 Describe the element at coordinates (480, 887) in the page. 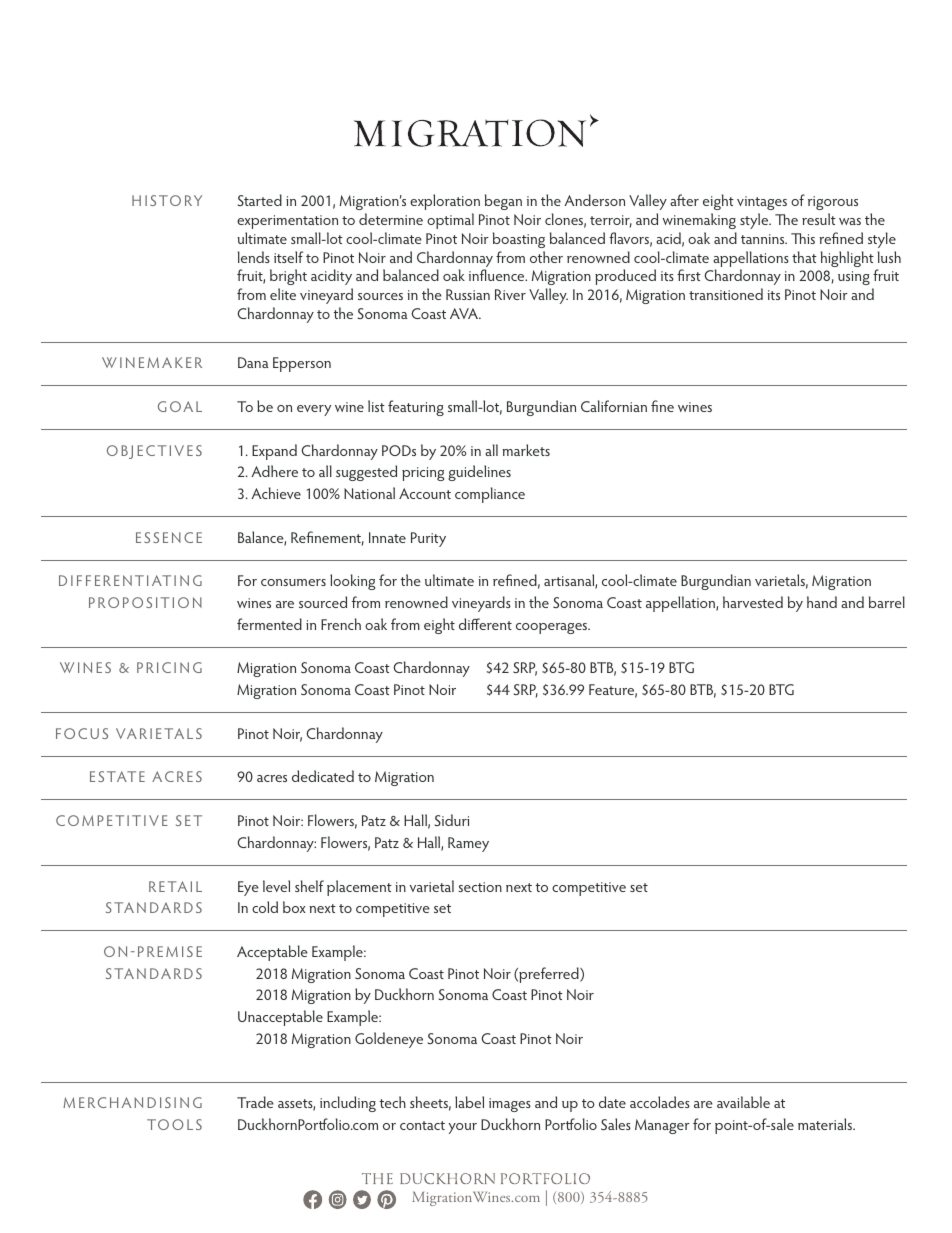

I see `section` at that location.
